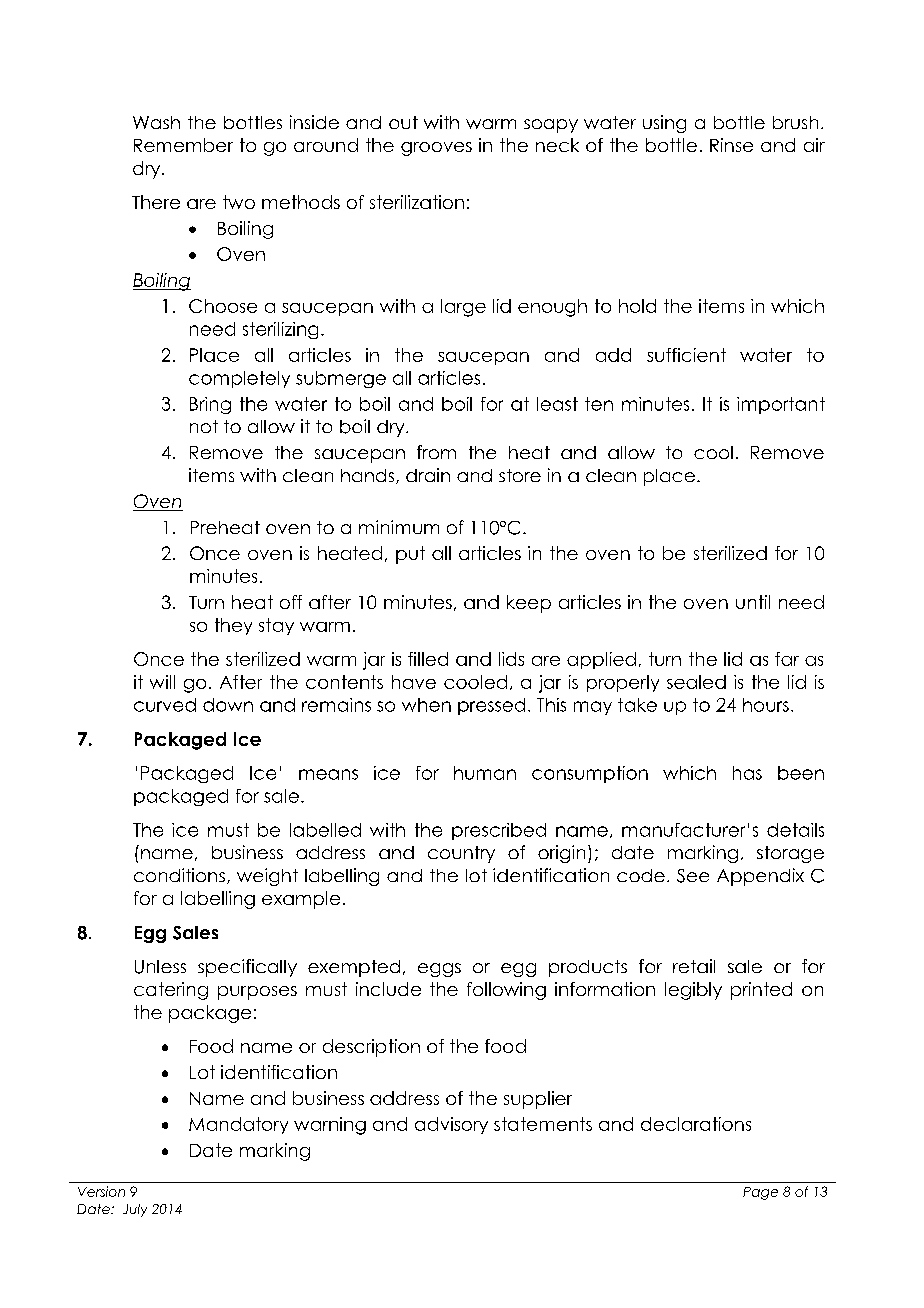 The image size is (924, 1308). What do you see at coordinates (183, 145) in the screenshot?
I see `Remember` at bounding box center [183, 145].
